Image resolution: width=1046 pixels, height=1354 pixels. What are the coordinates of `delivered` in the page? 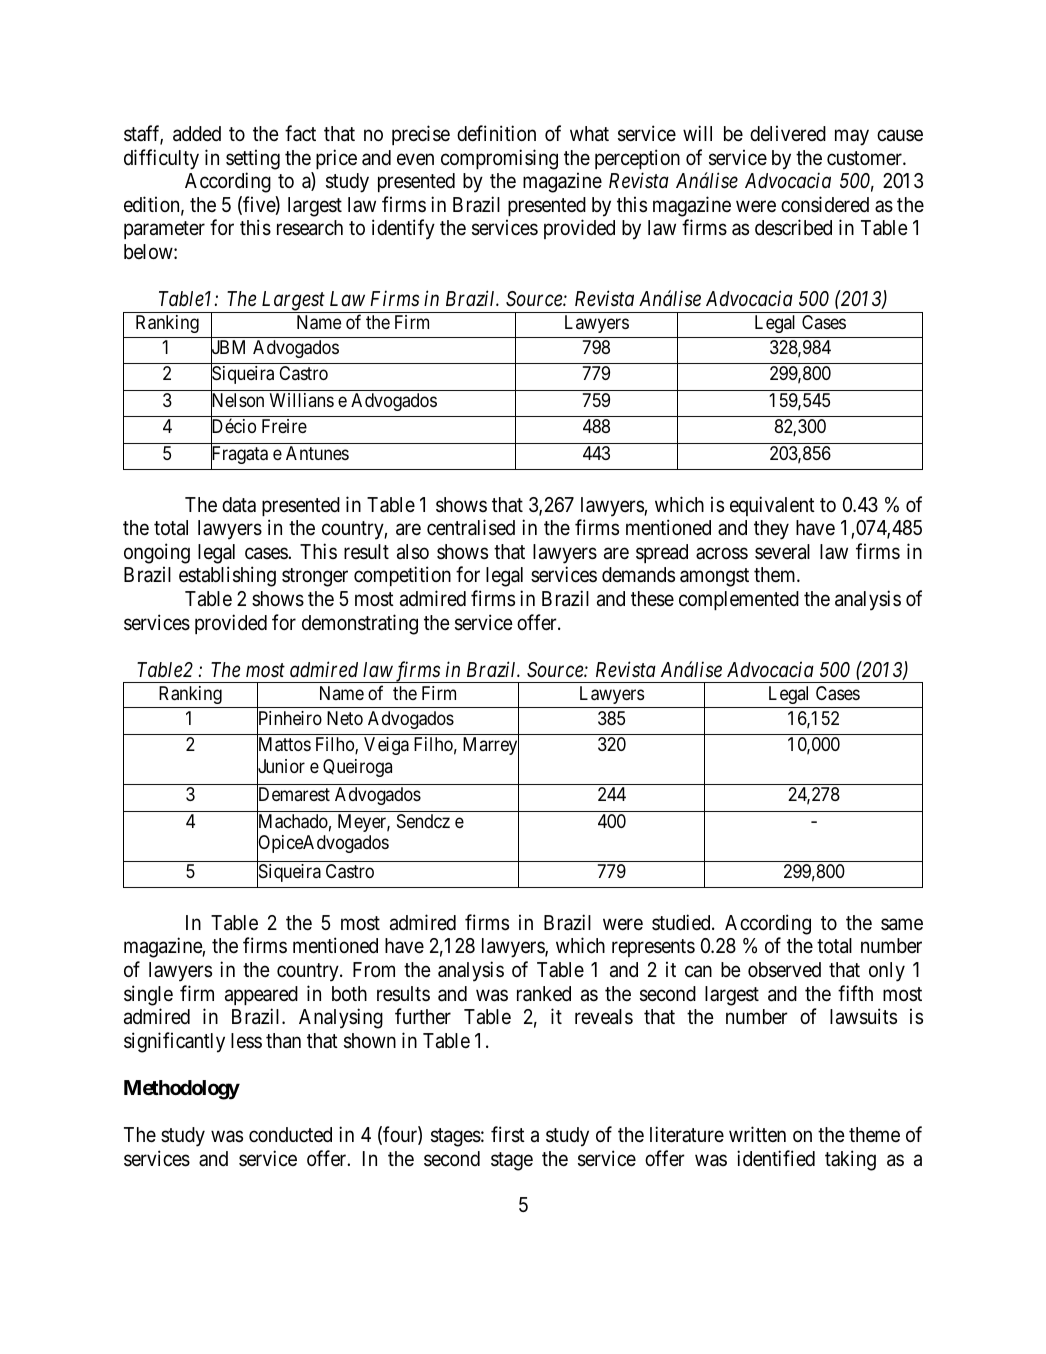 It's located at (788, 133).
